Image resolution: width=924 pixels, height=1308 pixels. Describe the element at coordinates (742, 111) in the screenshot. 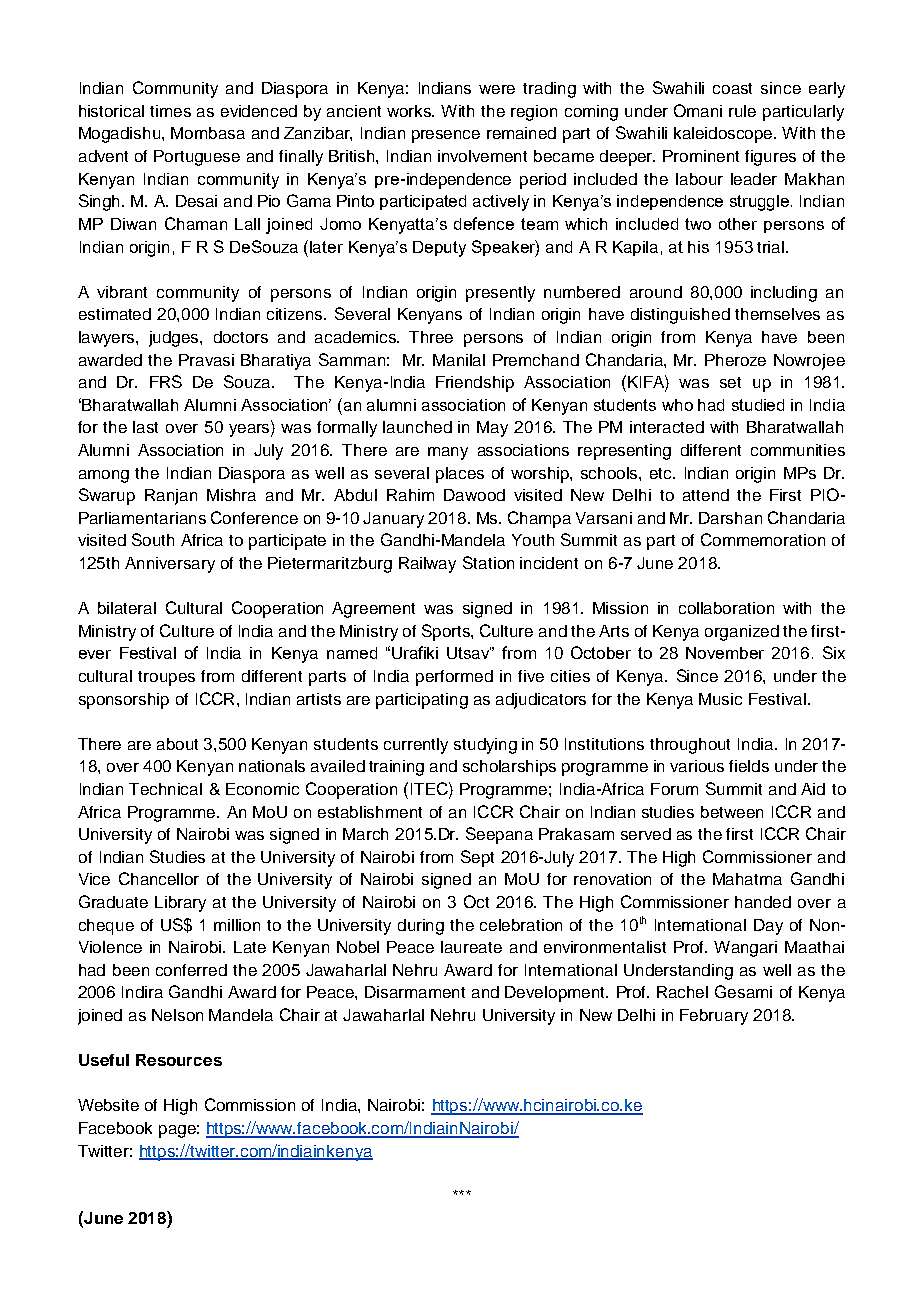

I see `rule` at that location.
